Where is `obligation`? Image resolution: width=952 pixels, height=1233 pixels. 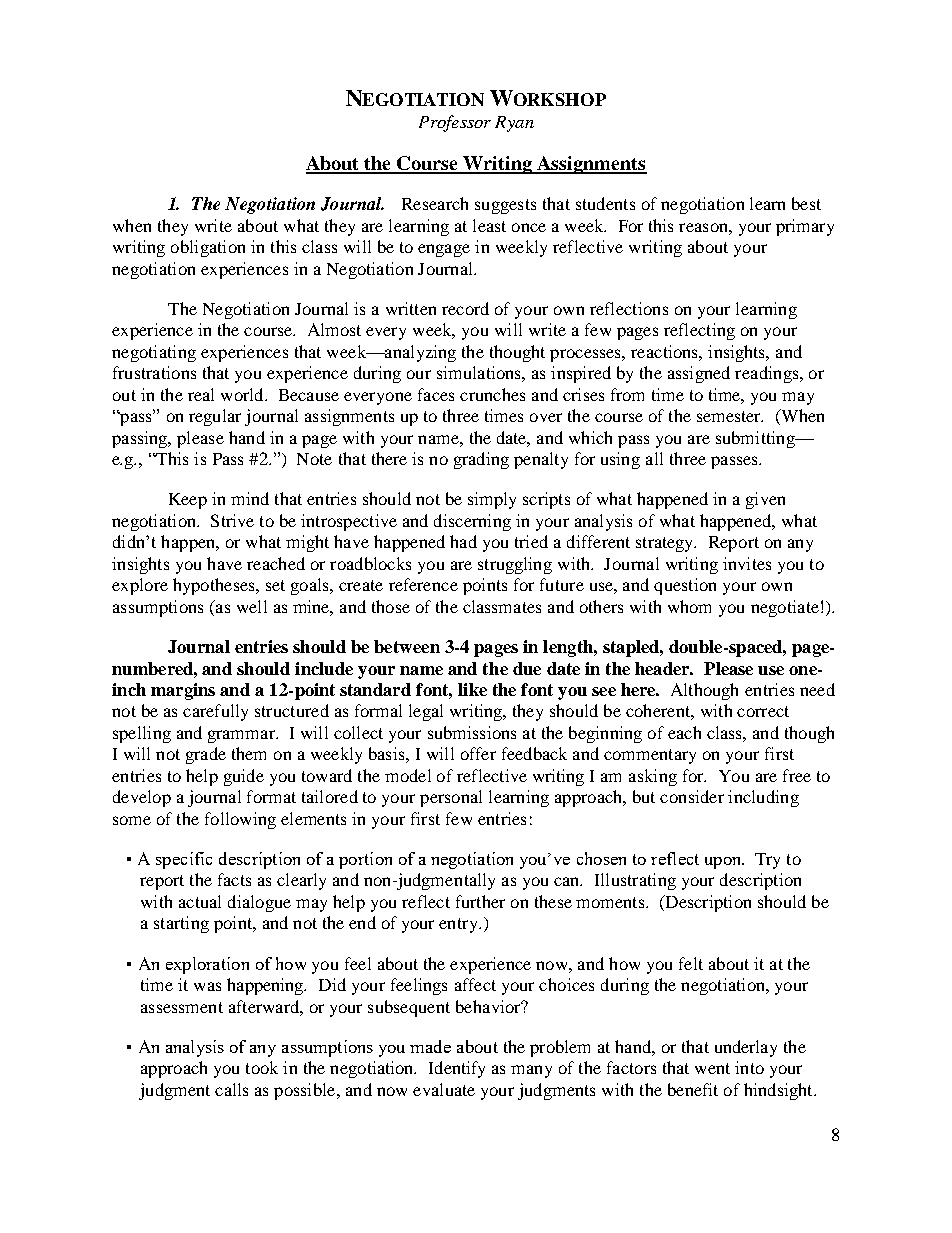 obligation is located at coordinates (208, 248).
